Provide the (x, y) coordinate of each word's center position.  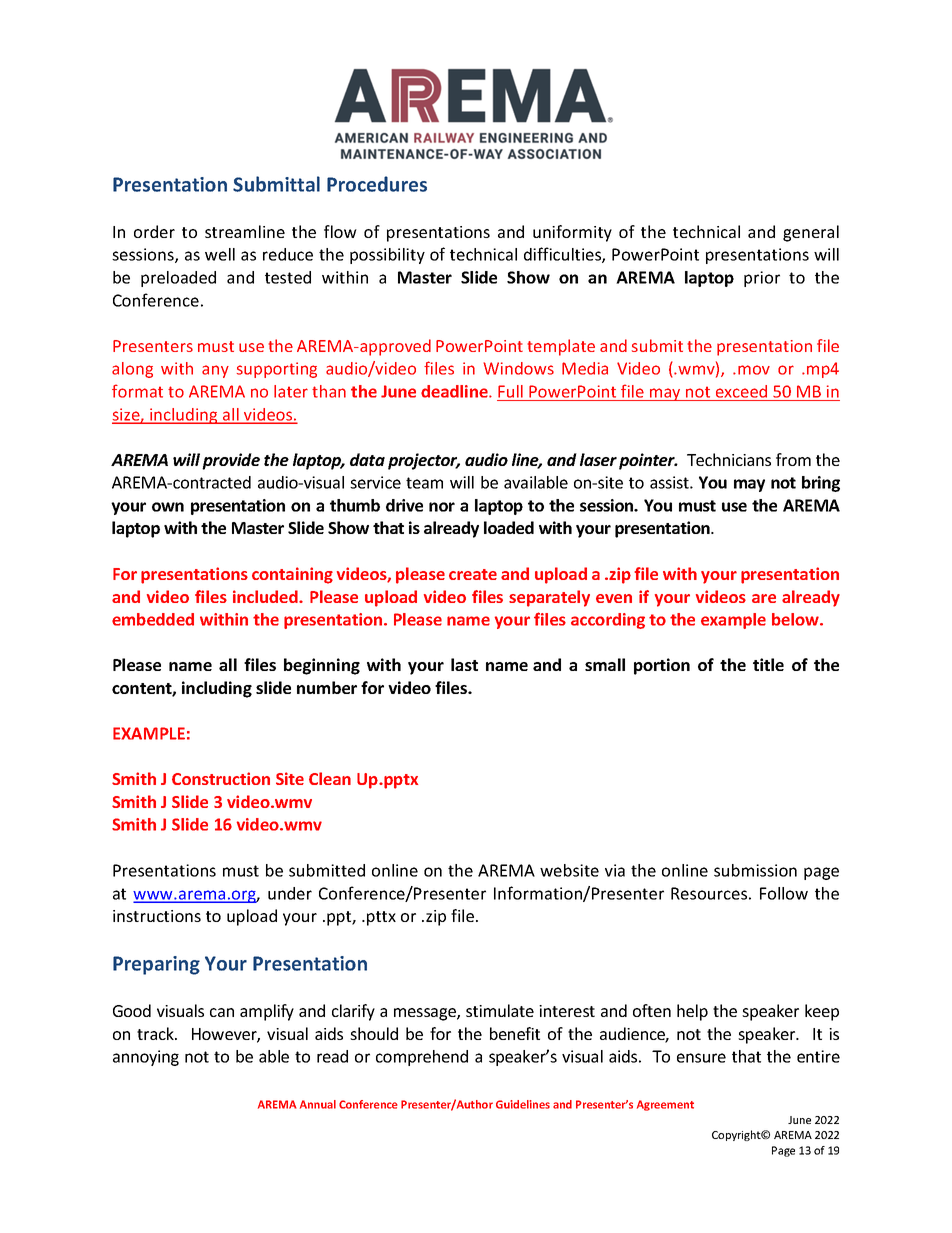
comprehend (422, 1058)
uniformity (572, 233)
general (811, 233)
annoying (146, 1058)
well (220, 254)
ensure (701, 1058)
